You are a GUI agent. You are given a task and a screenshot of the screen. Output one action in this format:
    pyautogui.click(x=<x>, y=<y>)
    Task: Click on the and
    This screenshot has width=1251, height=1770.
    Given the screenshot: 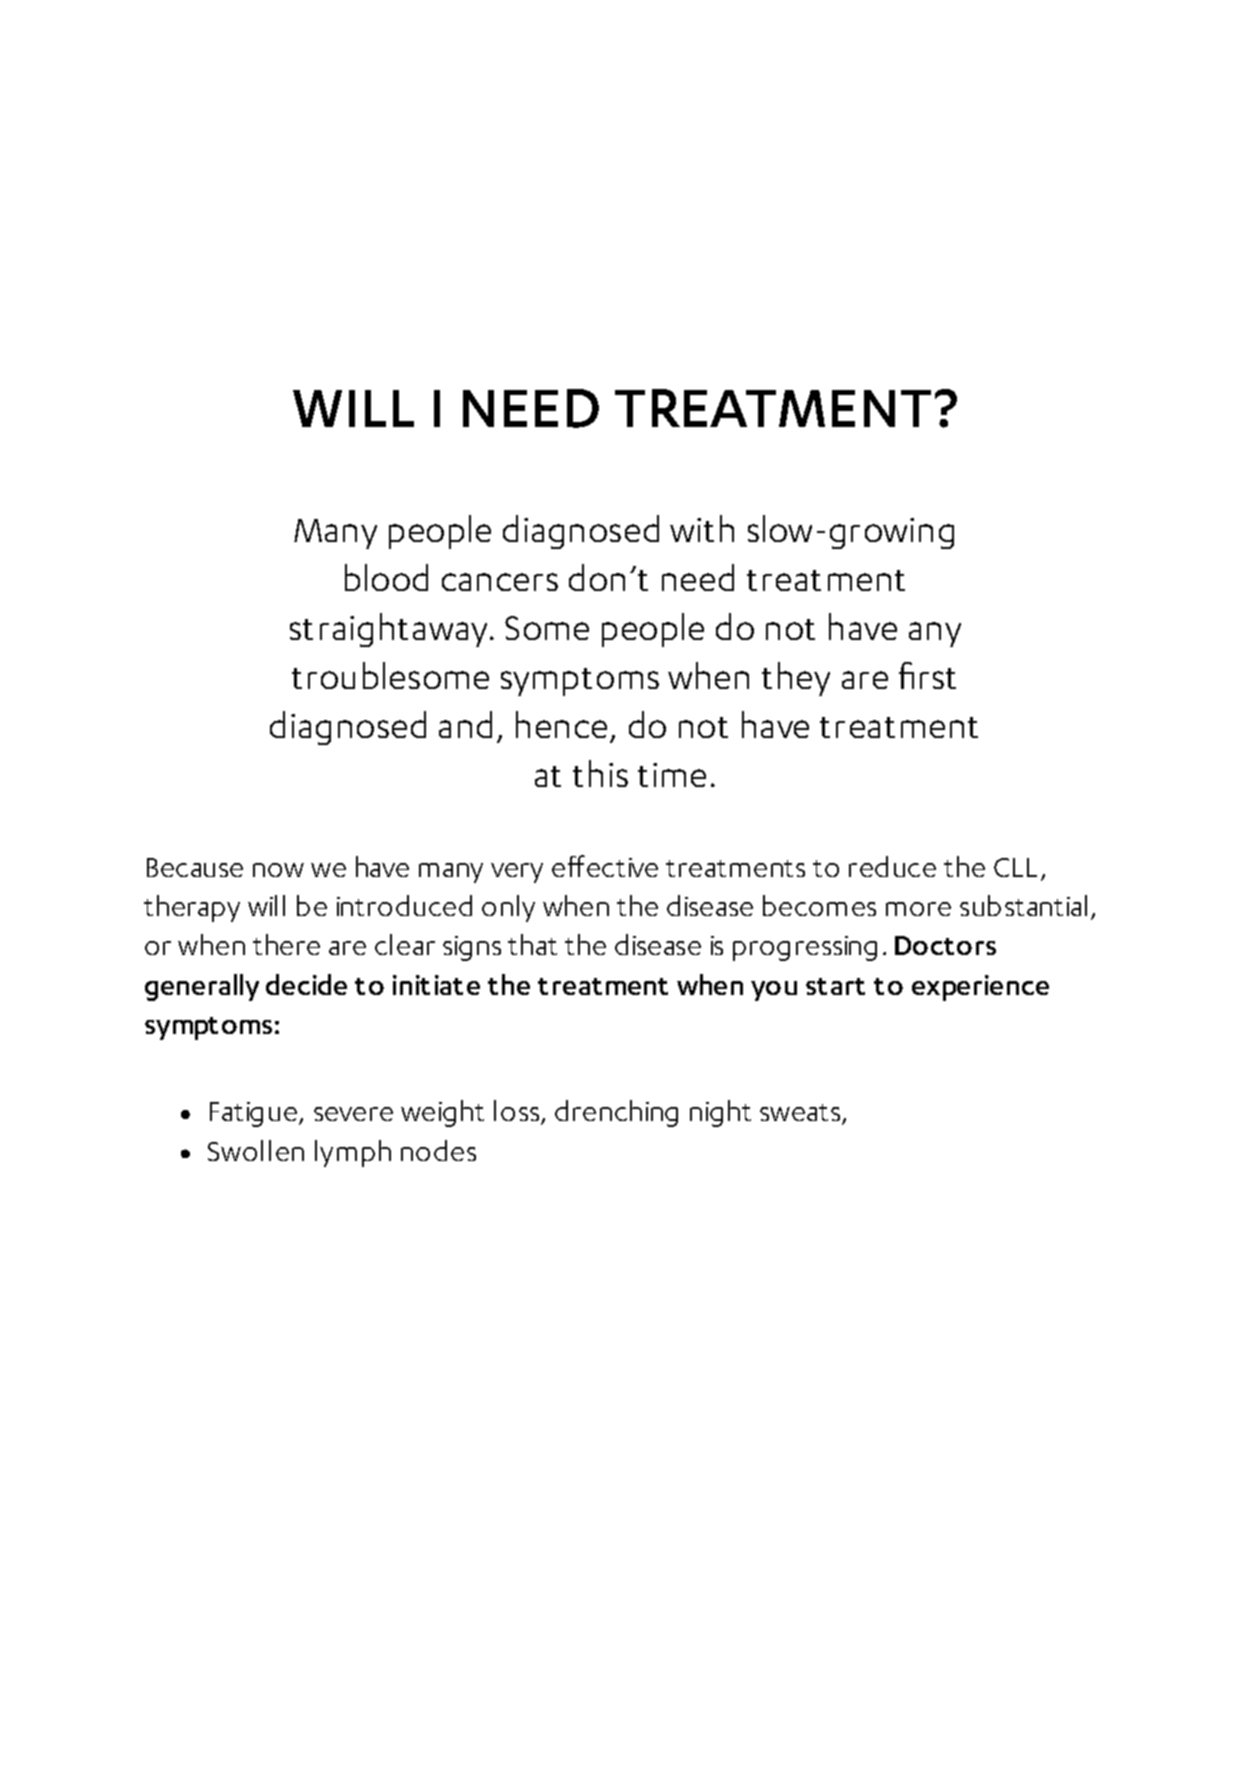 What is the action you would take?
    pyautogui.click(x=465, y=724)
